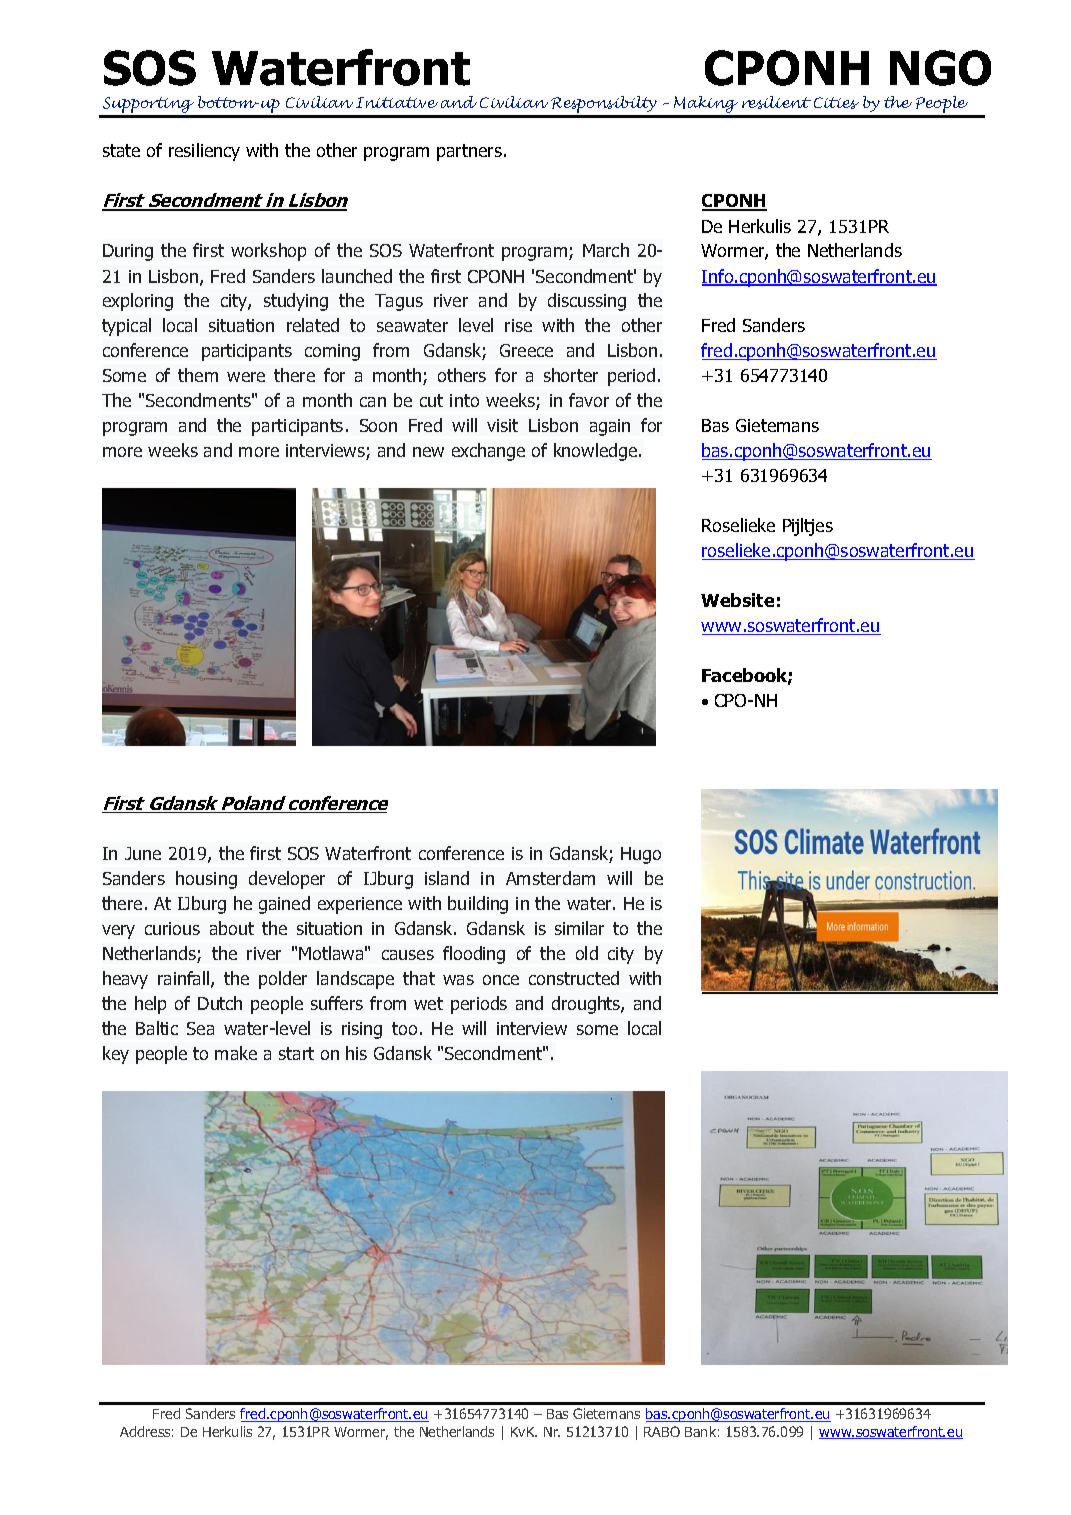 The image size is (1071, 1515). Describe the element at coordinates (940, 68) in the document. I see `NGO` at that location.
